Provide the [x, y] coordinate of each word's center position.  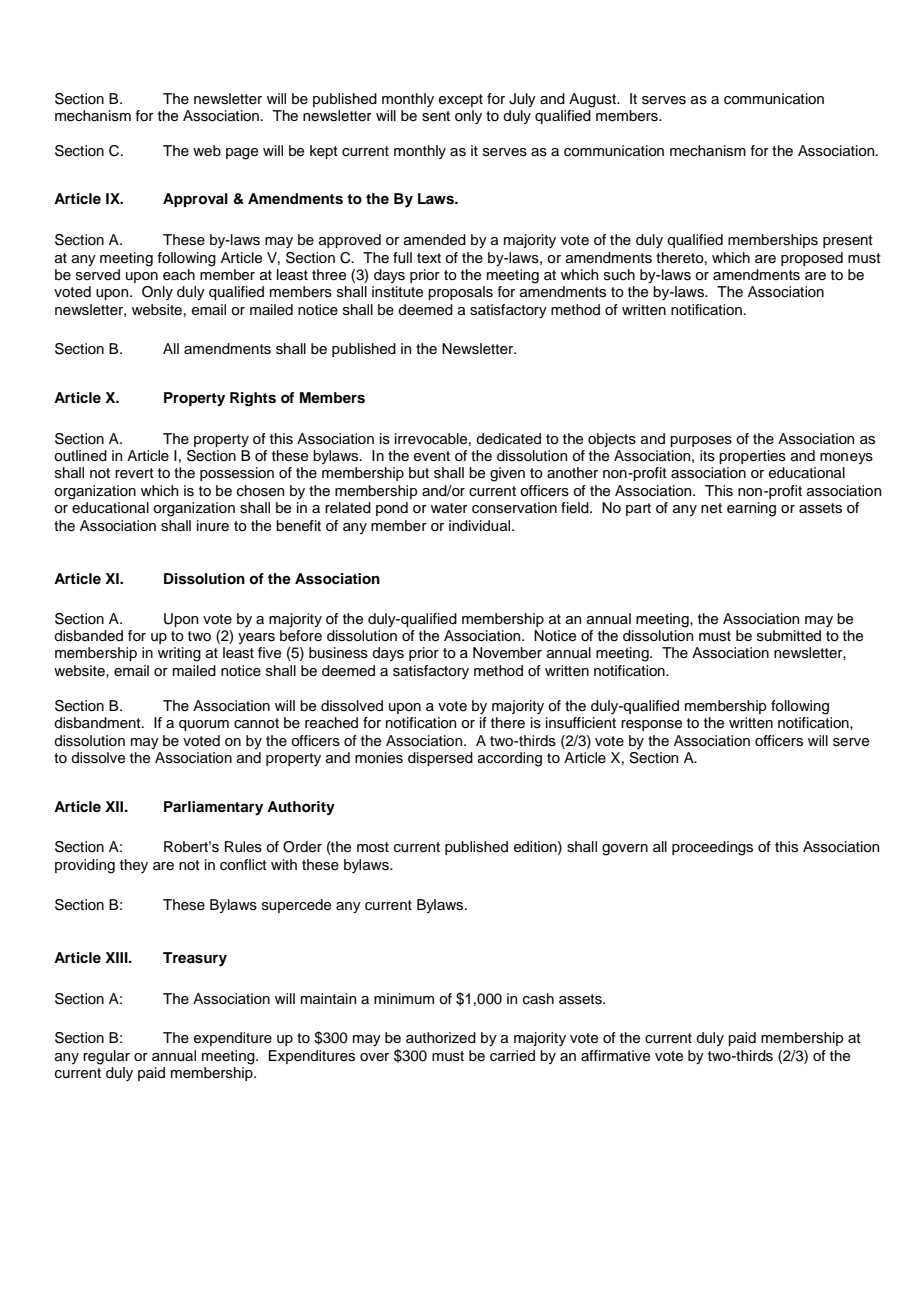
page [242, 154]
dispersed [440, 759]
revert [134, 473]
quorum [204, 725]
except [461, 100]
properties [752, 457]
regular [106, 1057]
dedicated [508, 439]
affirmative [615, 1056]
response [651, 725]
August [594, 100]
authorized [441, 1038]
